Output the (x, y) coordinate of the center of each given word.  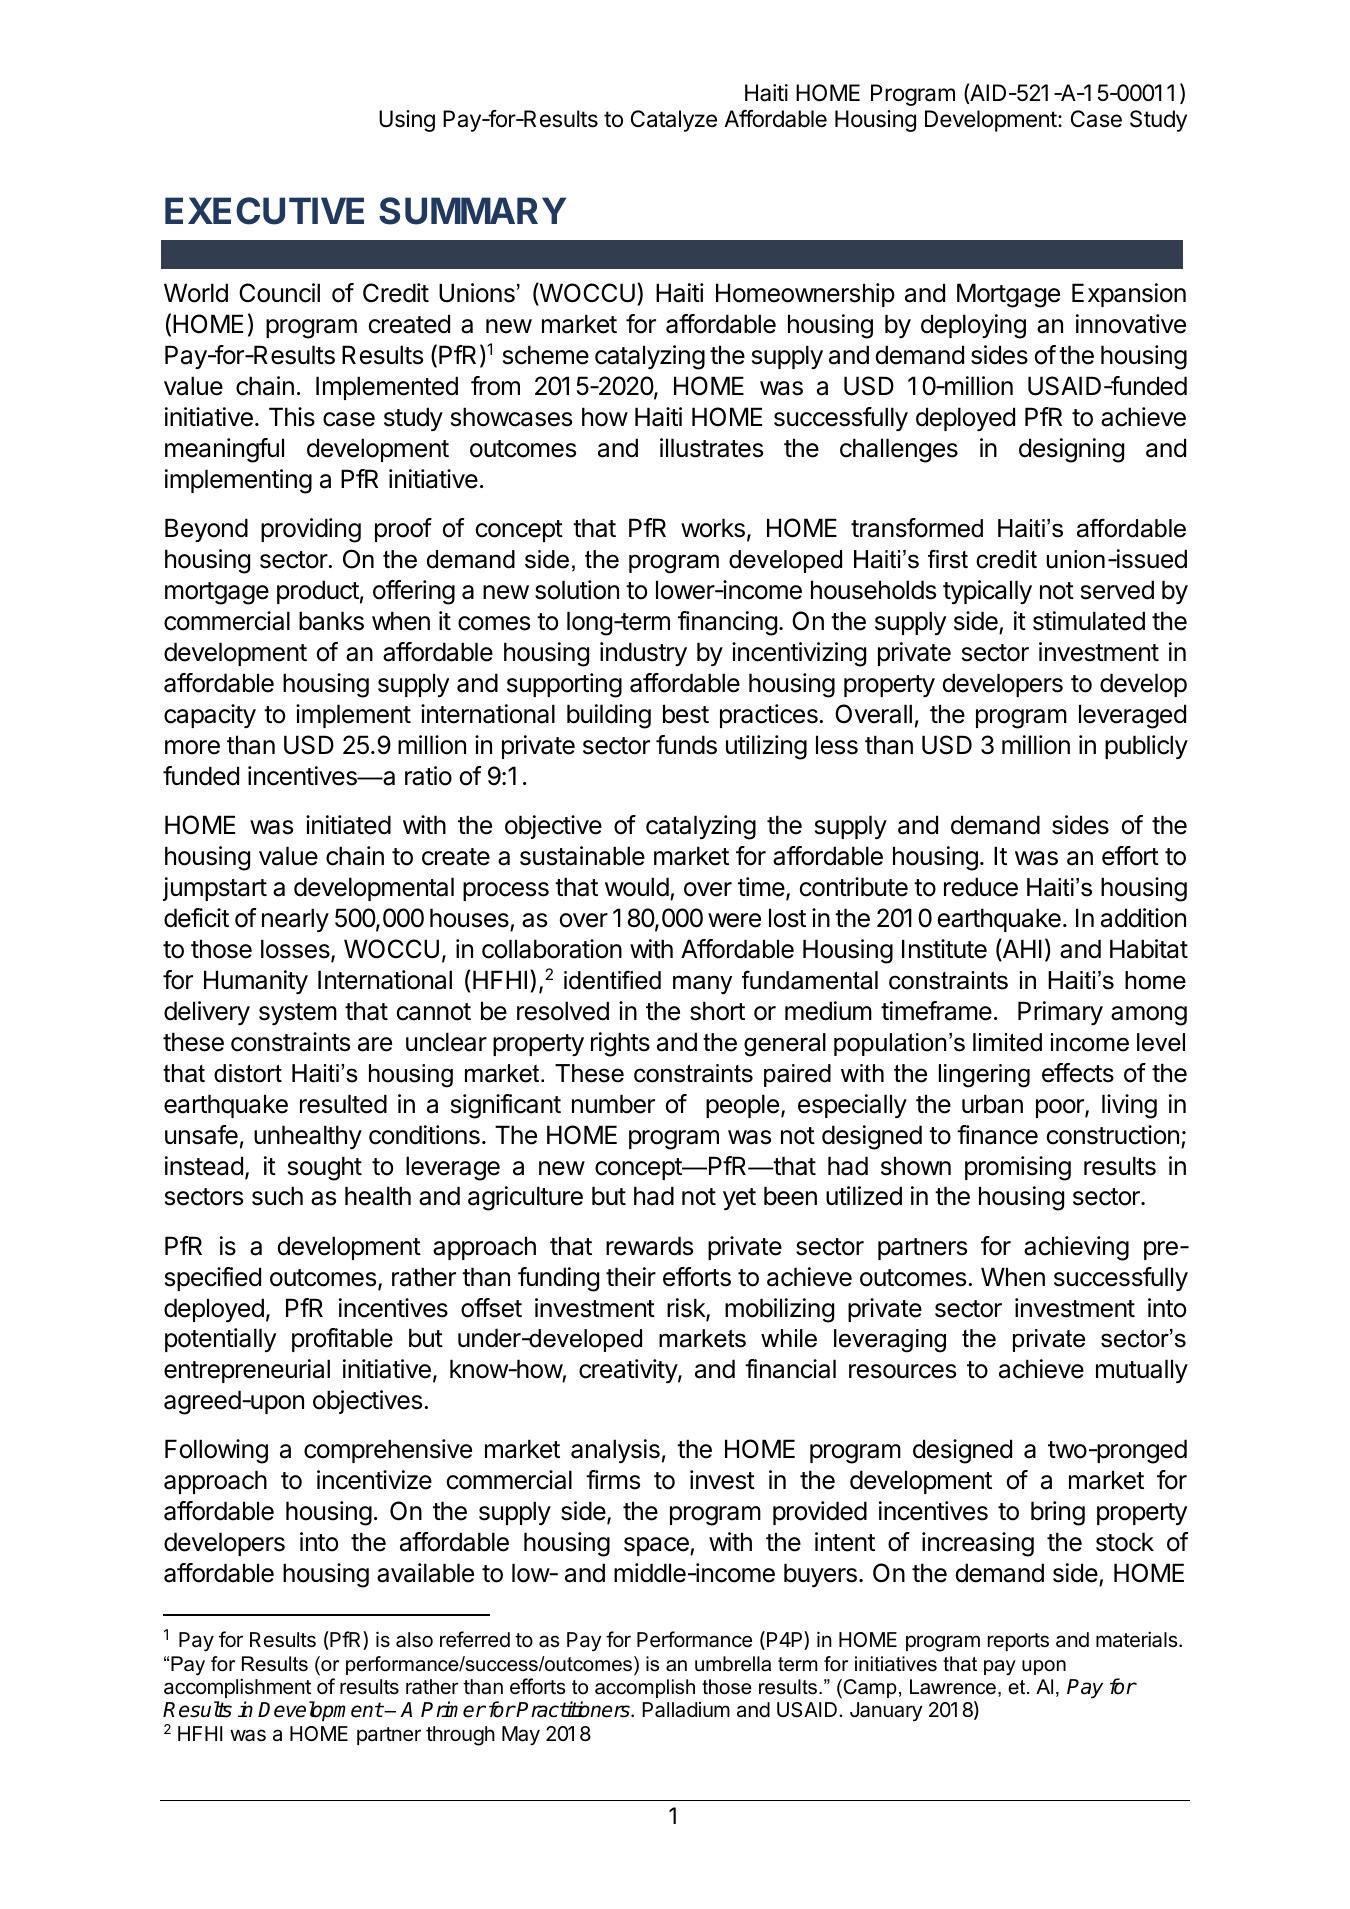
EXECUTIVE (264, 211)
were (734, 920)
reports (1018, 1642)
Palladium (686, 1710)
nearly (295, 920)
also (414, 1640)
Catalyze (674, 121)
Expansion (1129, 295)
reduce (981, 887)
